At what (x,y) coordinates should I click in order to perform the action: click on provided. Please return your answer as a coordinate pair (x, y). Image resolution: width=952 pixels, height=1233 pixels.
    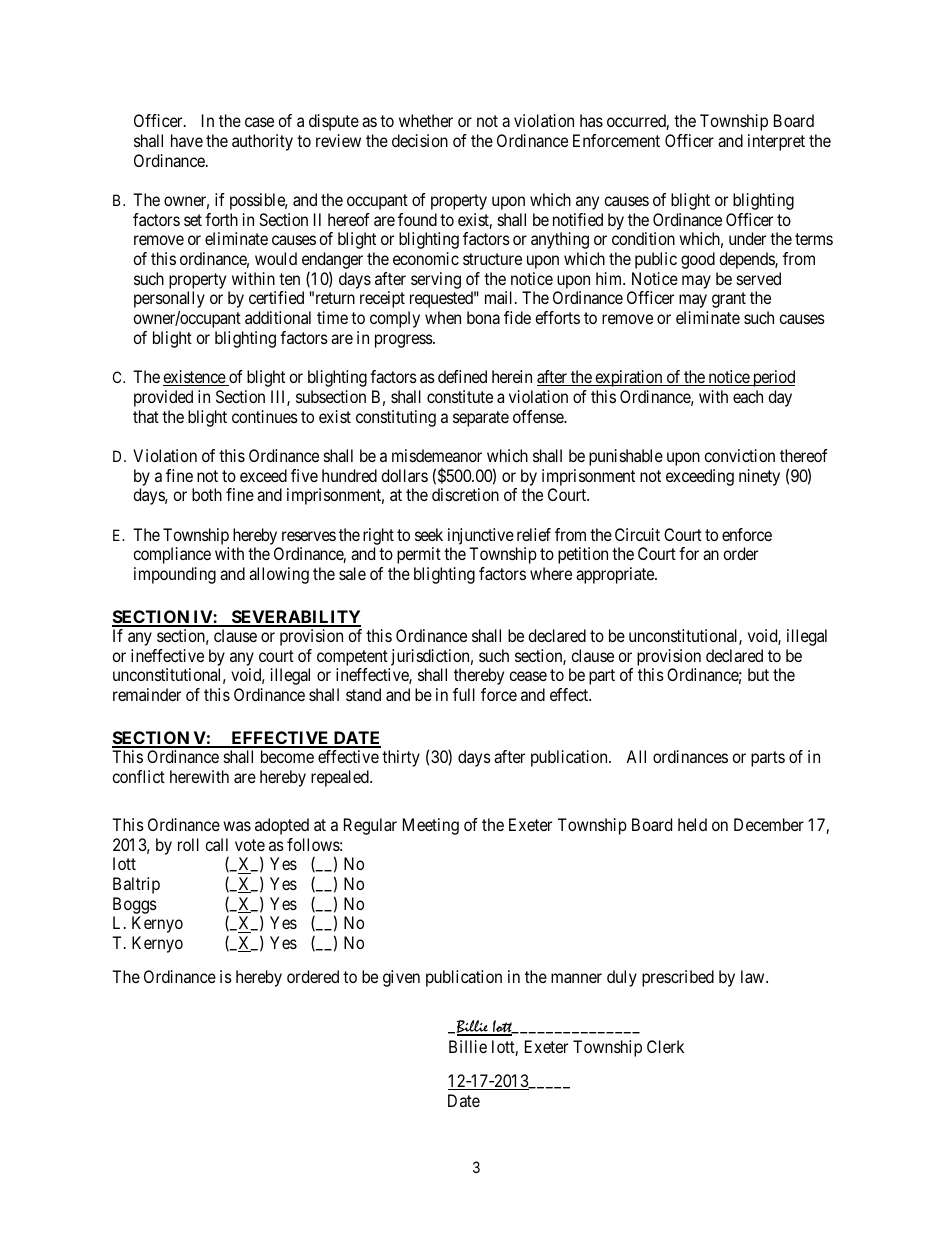
    Looking at the image, I should click on (163, 398).
